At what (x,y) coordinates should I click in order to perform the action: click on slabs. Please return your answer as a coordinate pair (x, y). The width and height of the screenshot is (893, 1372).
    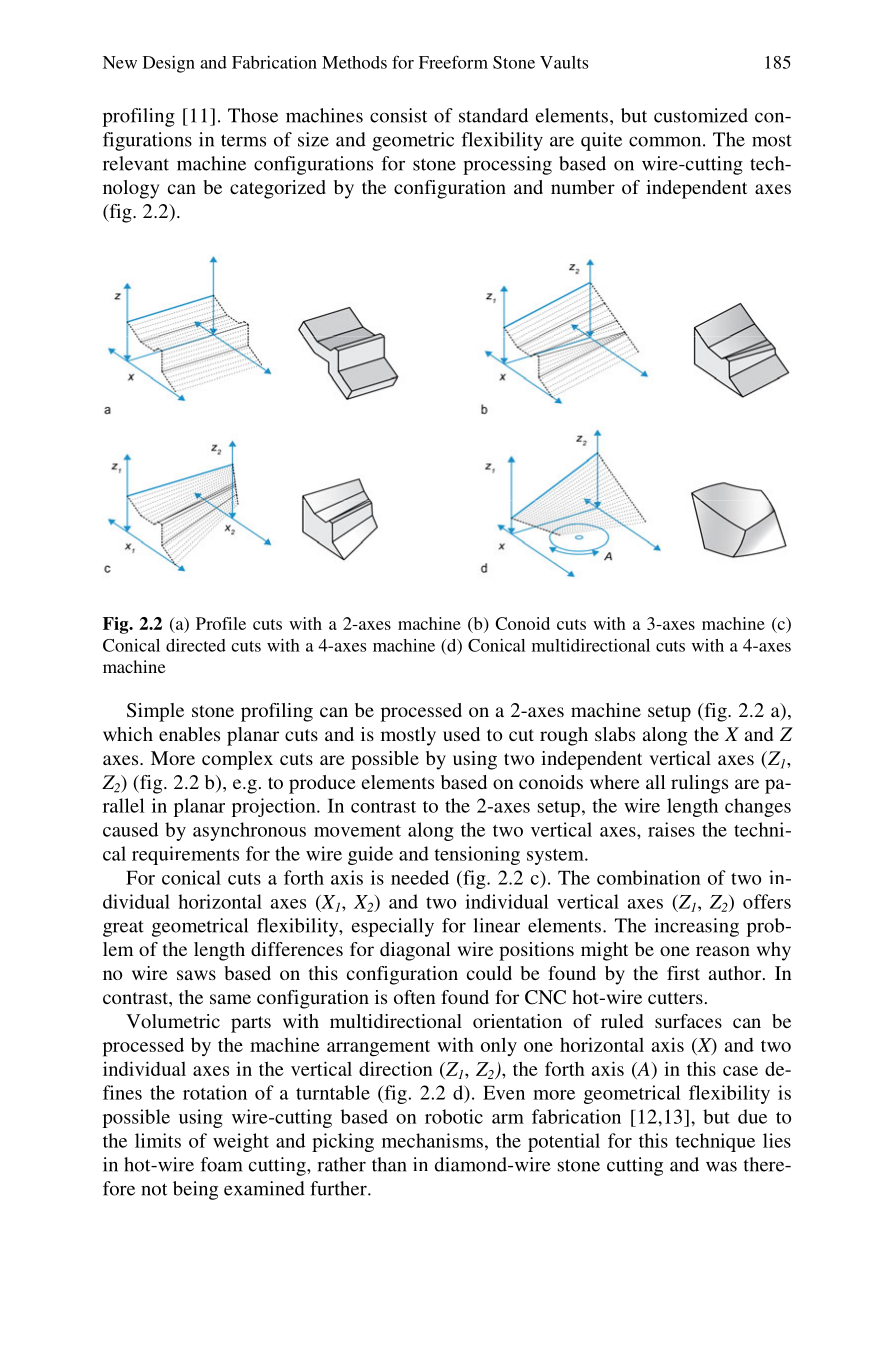
    Looking at the image, I should click on (615, 734).
